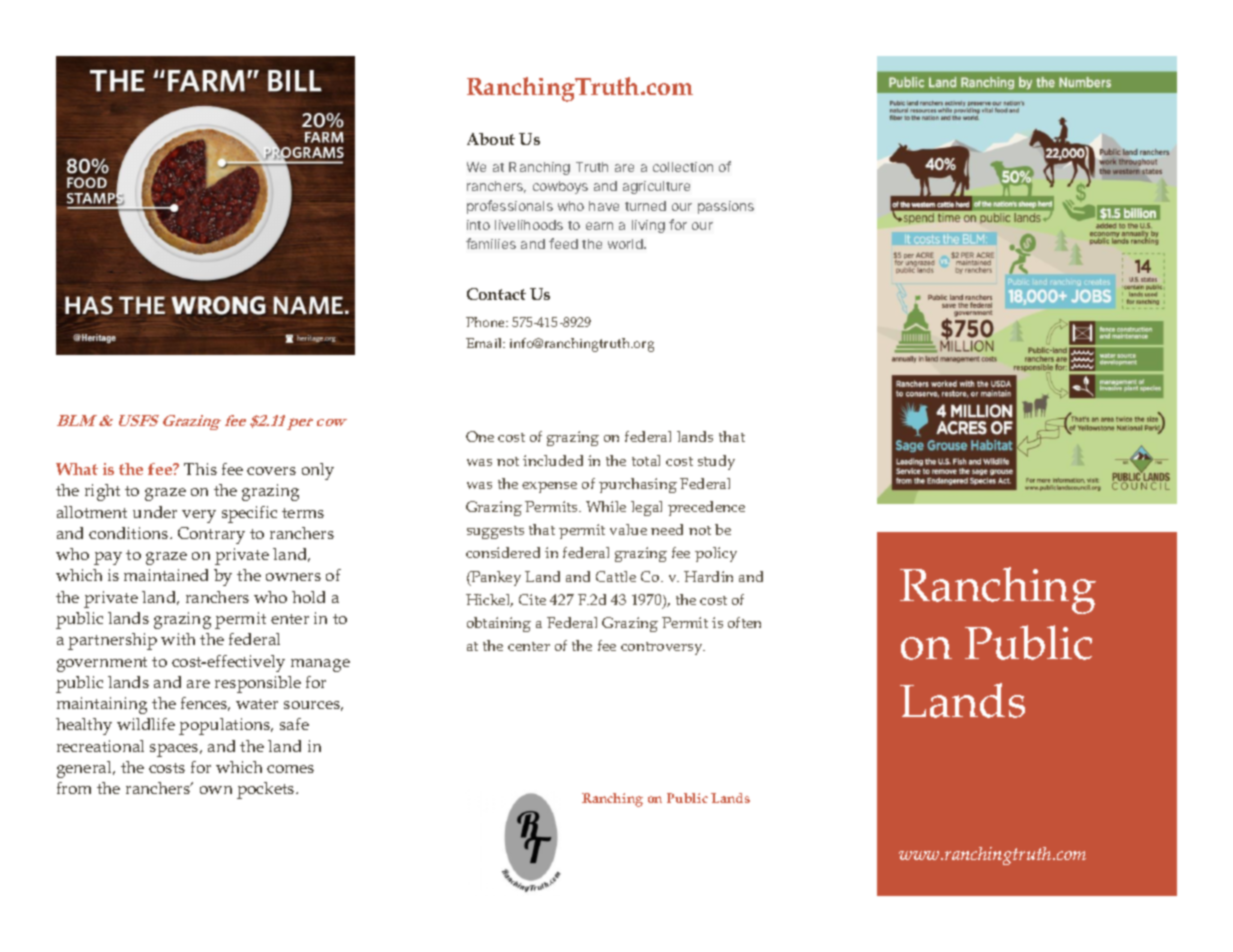  Describe the element at coordinates (663, 648) in the image. I see `controversy` at that location.
